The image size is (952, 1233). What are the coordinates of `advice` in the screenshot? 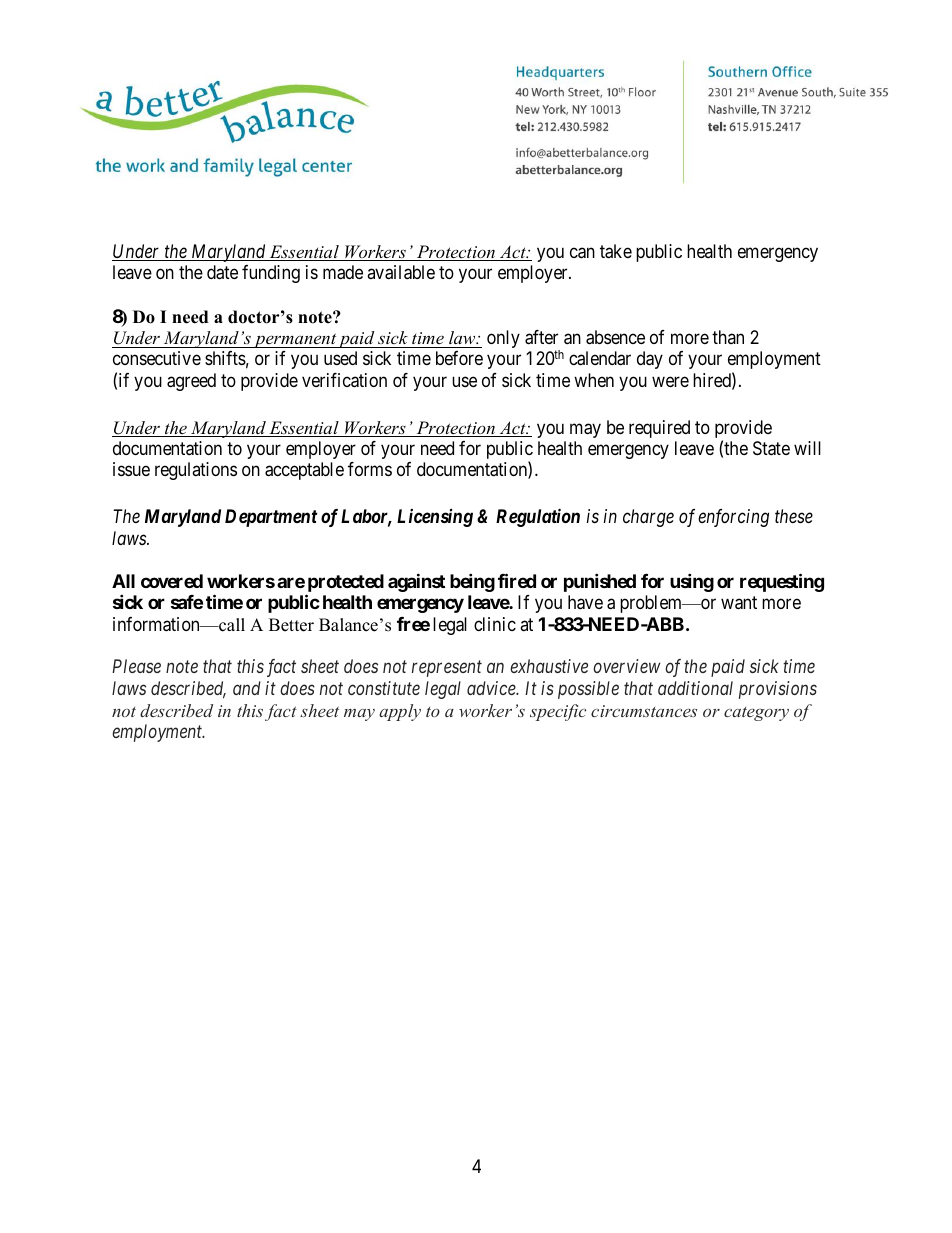 It's located at (492, 688).
